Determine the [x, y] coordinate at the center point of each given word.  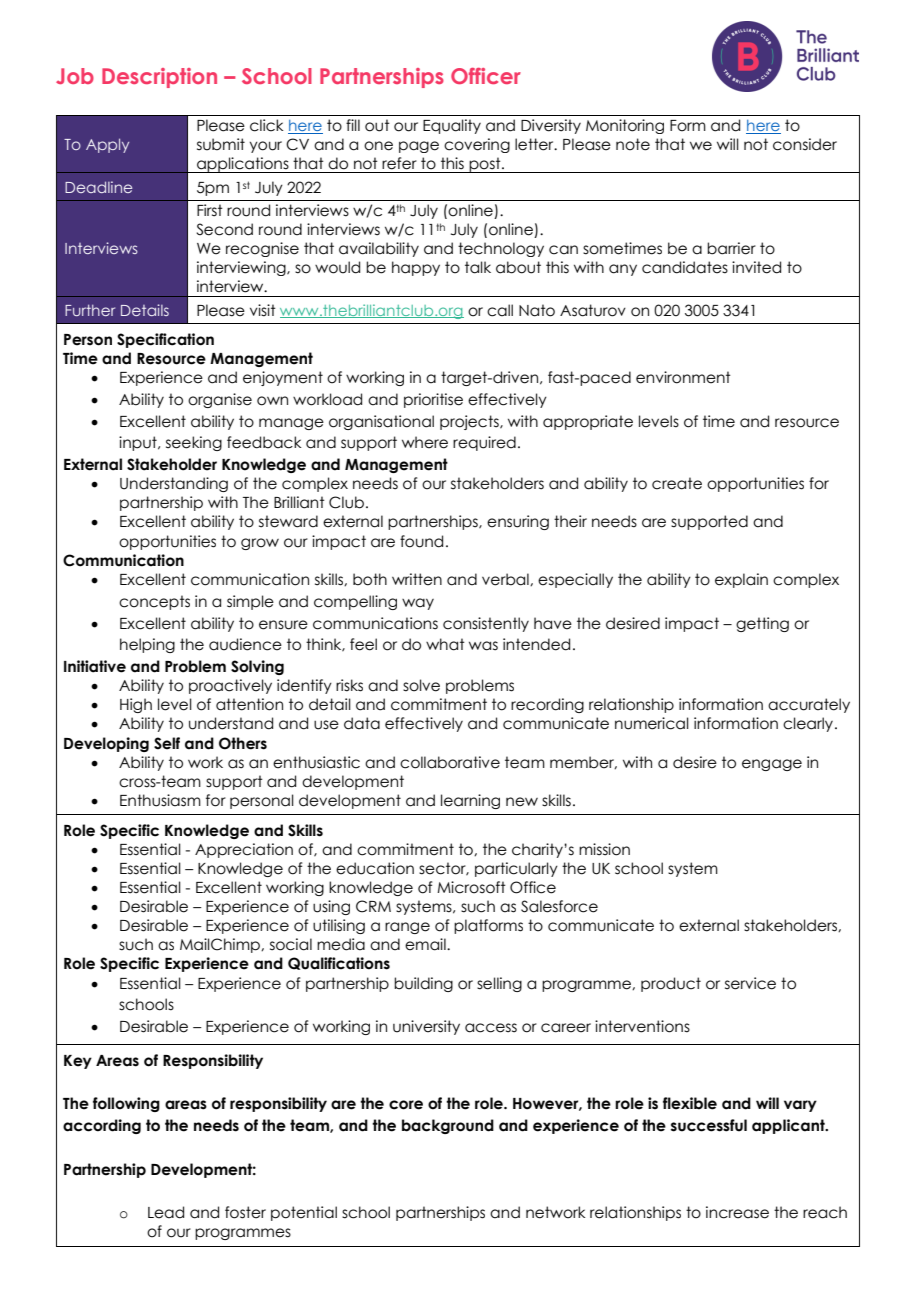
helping [147, 645]
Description [159, 78]
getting [762, 624]
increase [737, 1212]
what [445, 644]
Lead [166, 1212]
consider [805, 144]
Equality [452, 126]
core [406, 1105]
